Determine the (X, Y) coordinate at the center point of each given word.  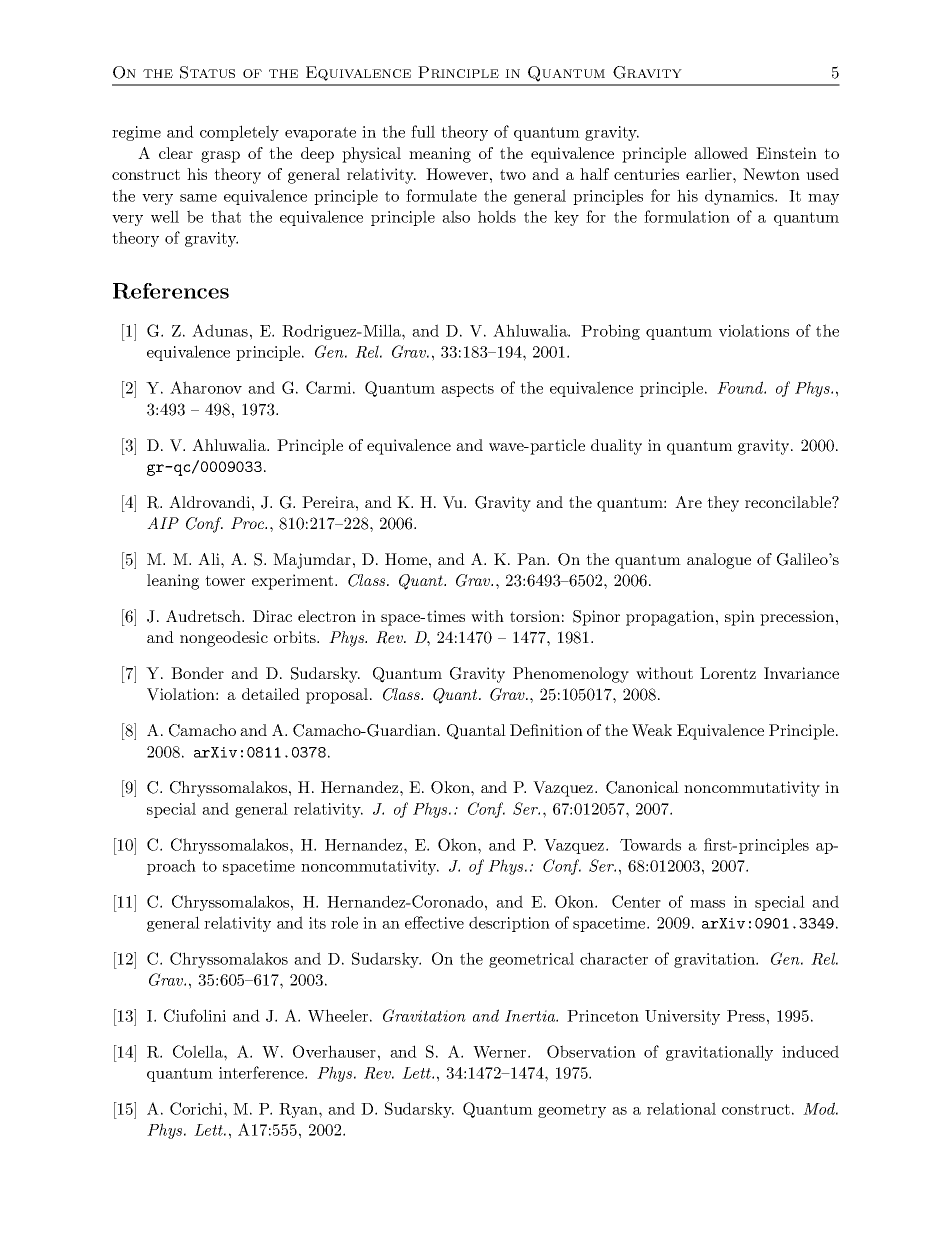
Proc (248, 523)
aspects (467, 390)
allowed (721, 153)
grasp (220, 157)
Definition (546, 730)
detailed (271, 694)
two (513, 174)
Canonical (642, 787)
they (723, 504)
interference (262, 1072)
